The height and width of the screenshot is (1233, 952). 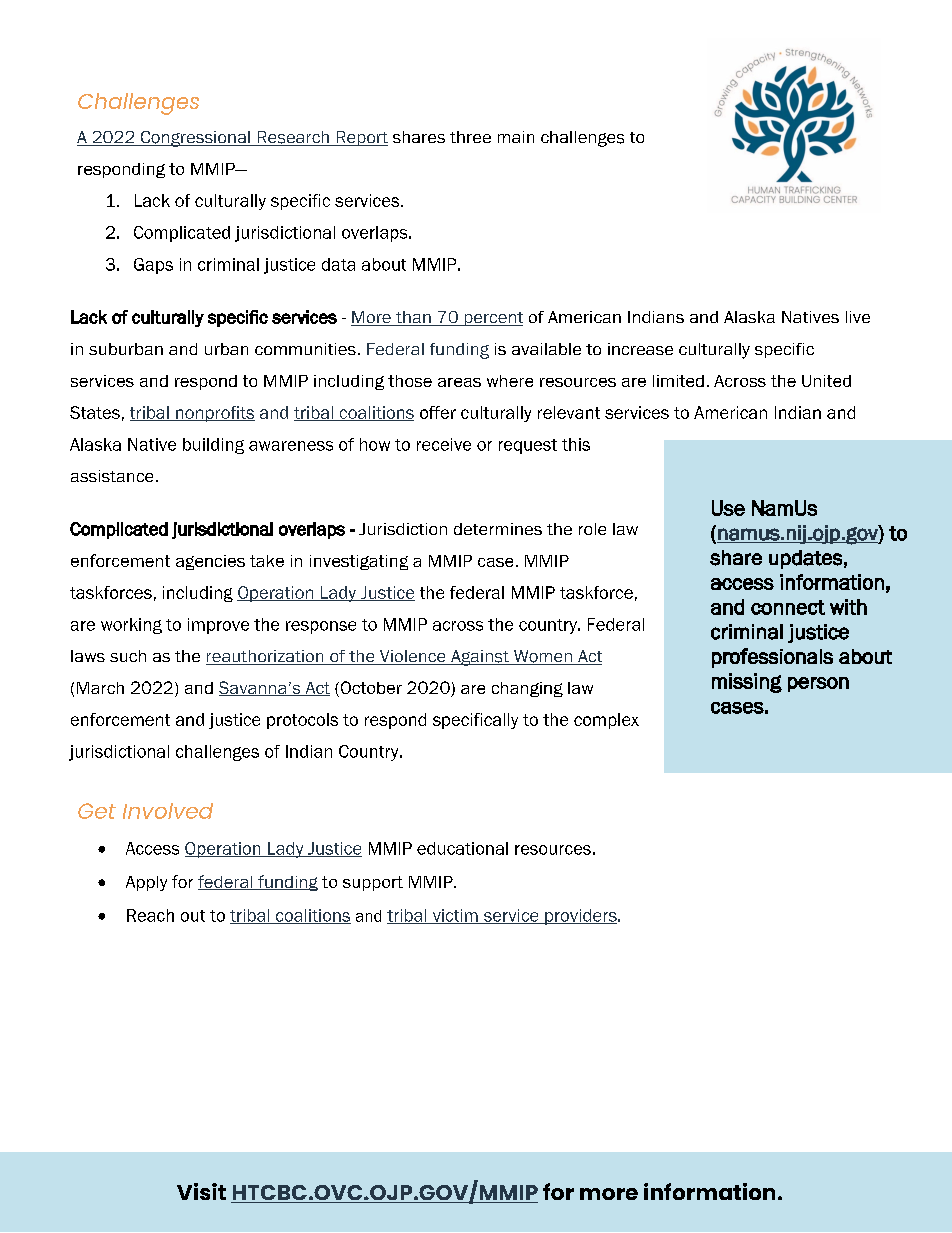 I want to click on three, so click(x=470, y=137).
